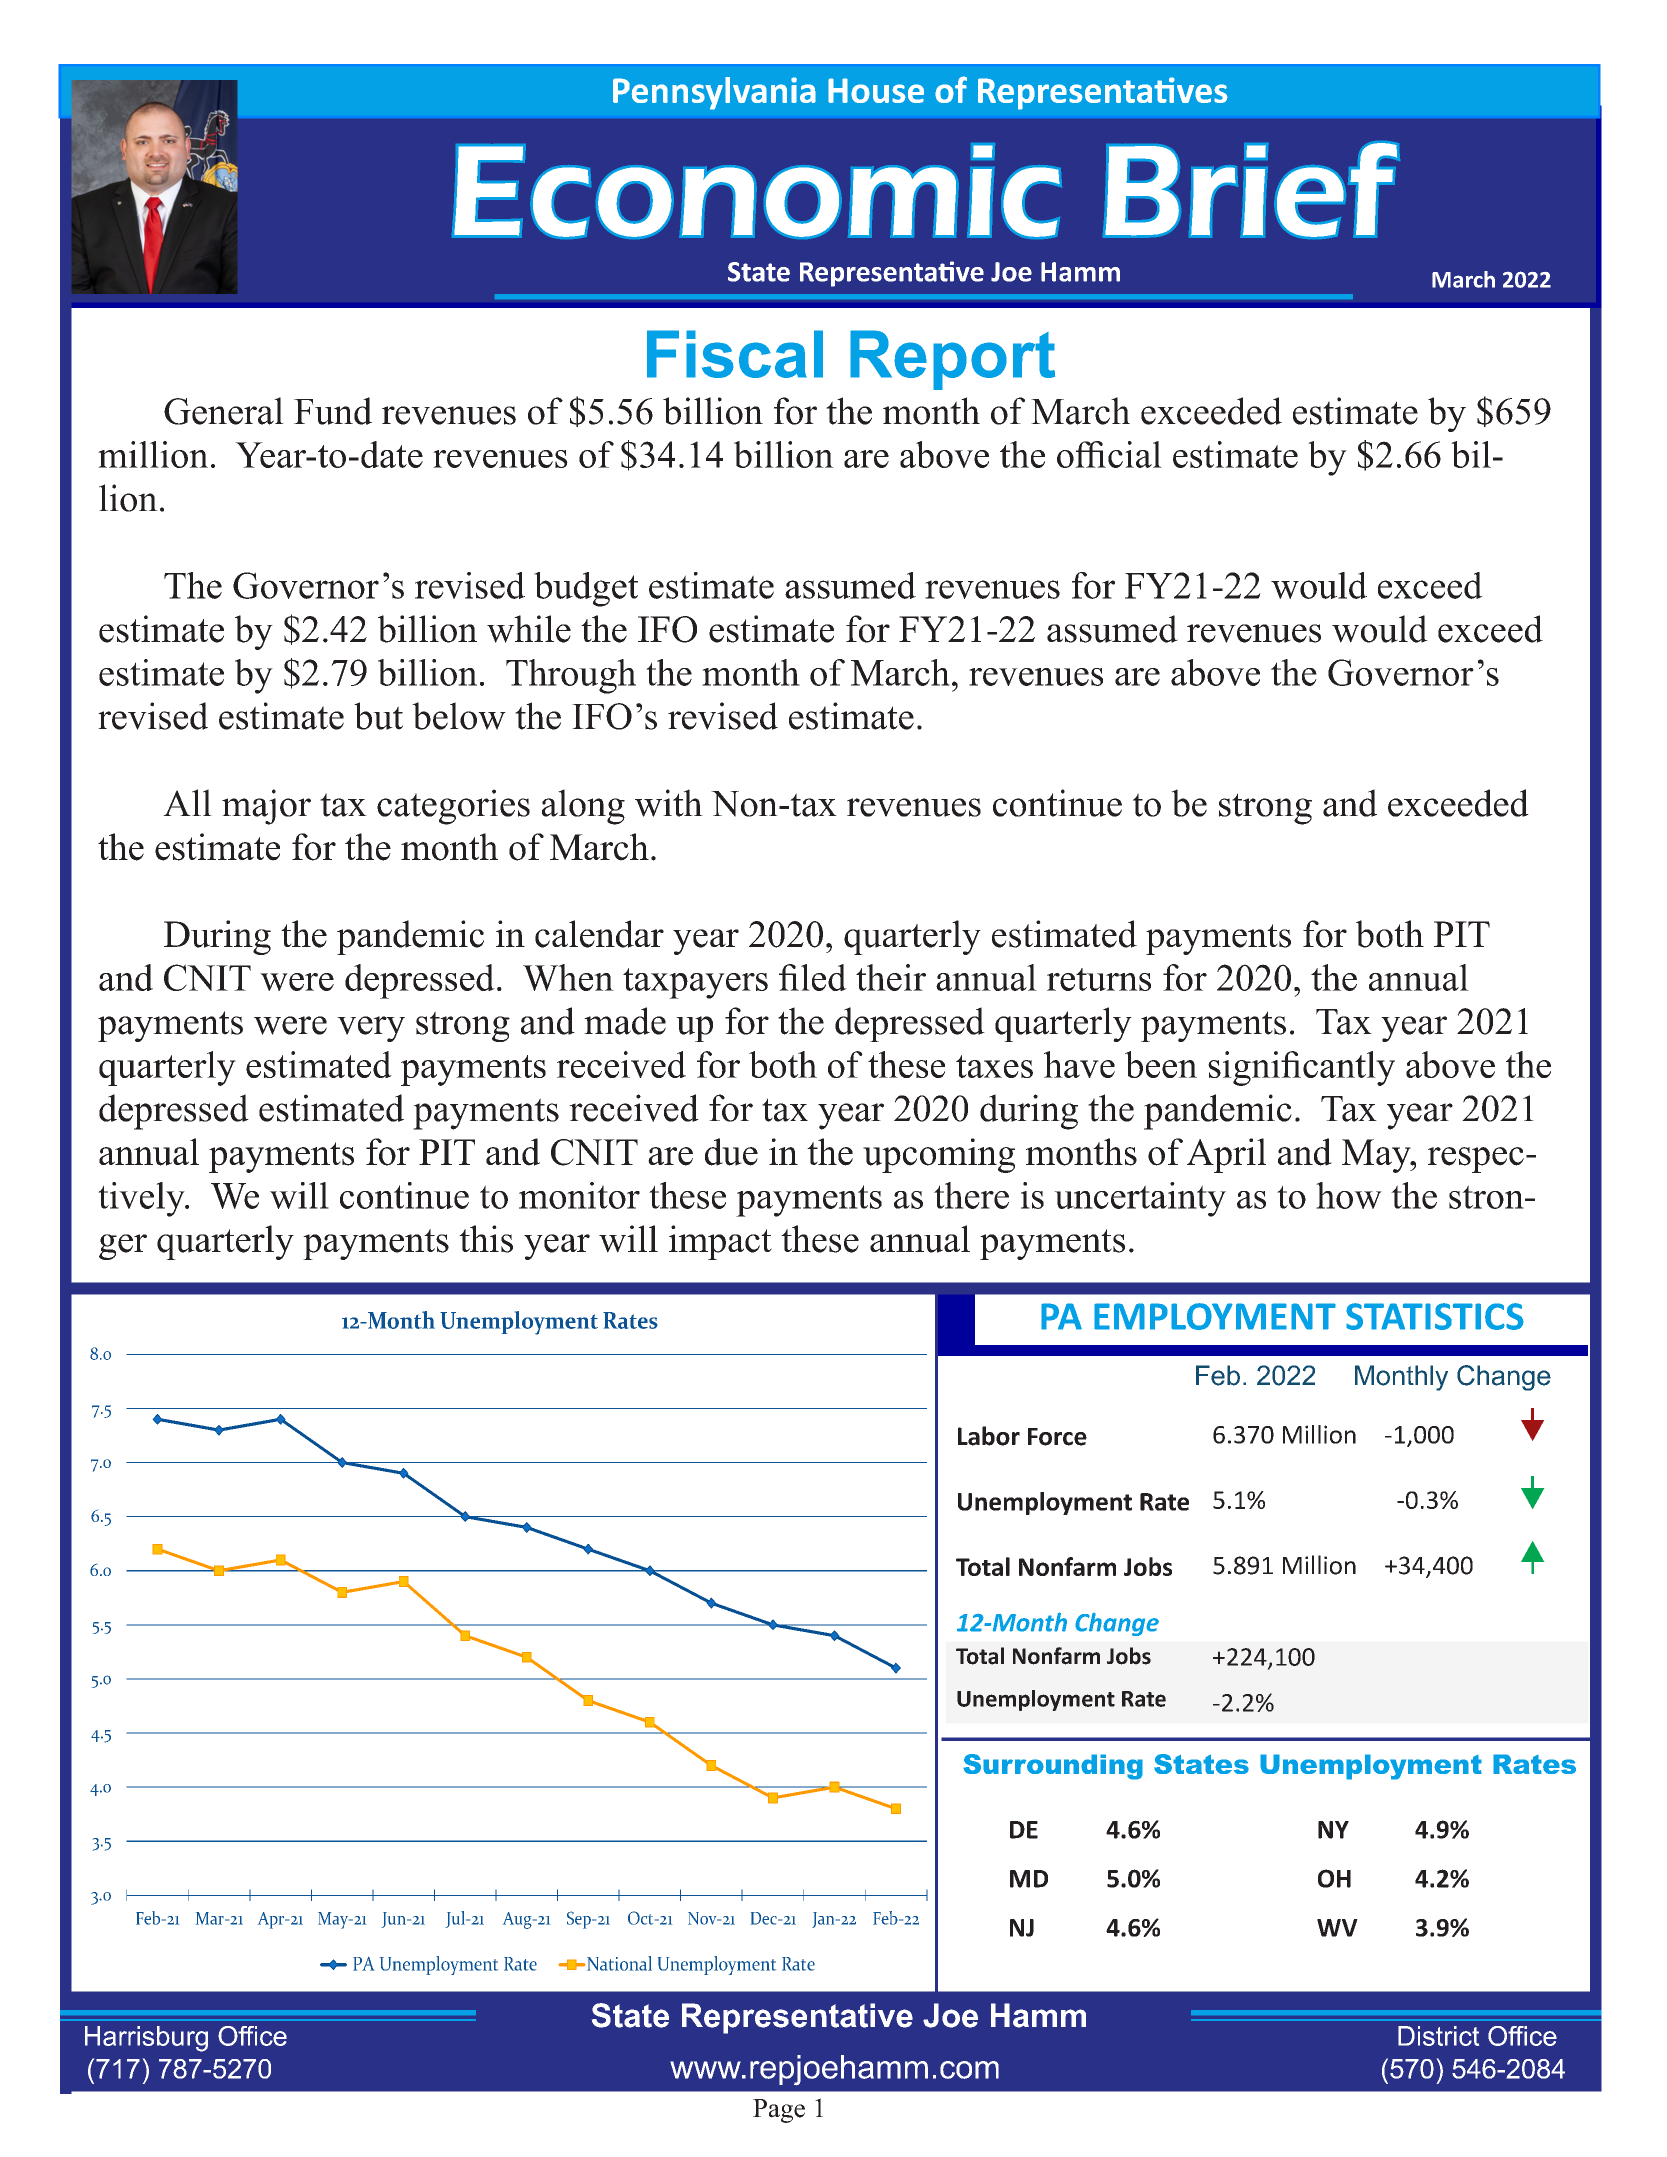 This image has height=2157, width=1667. What do you see at coordinates (371, 1029) in the image?
I see `very` at bounding box center [371, 1029].
